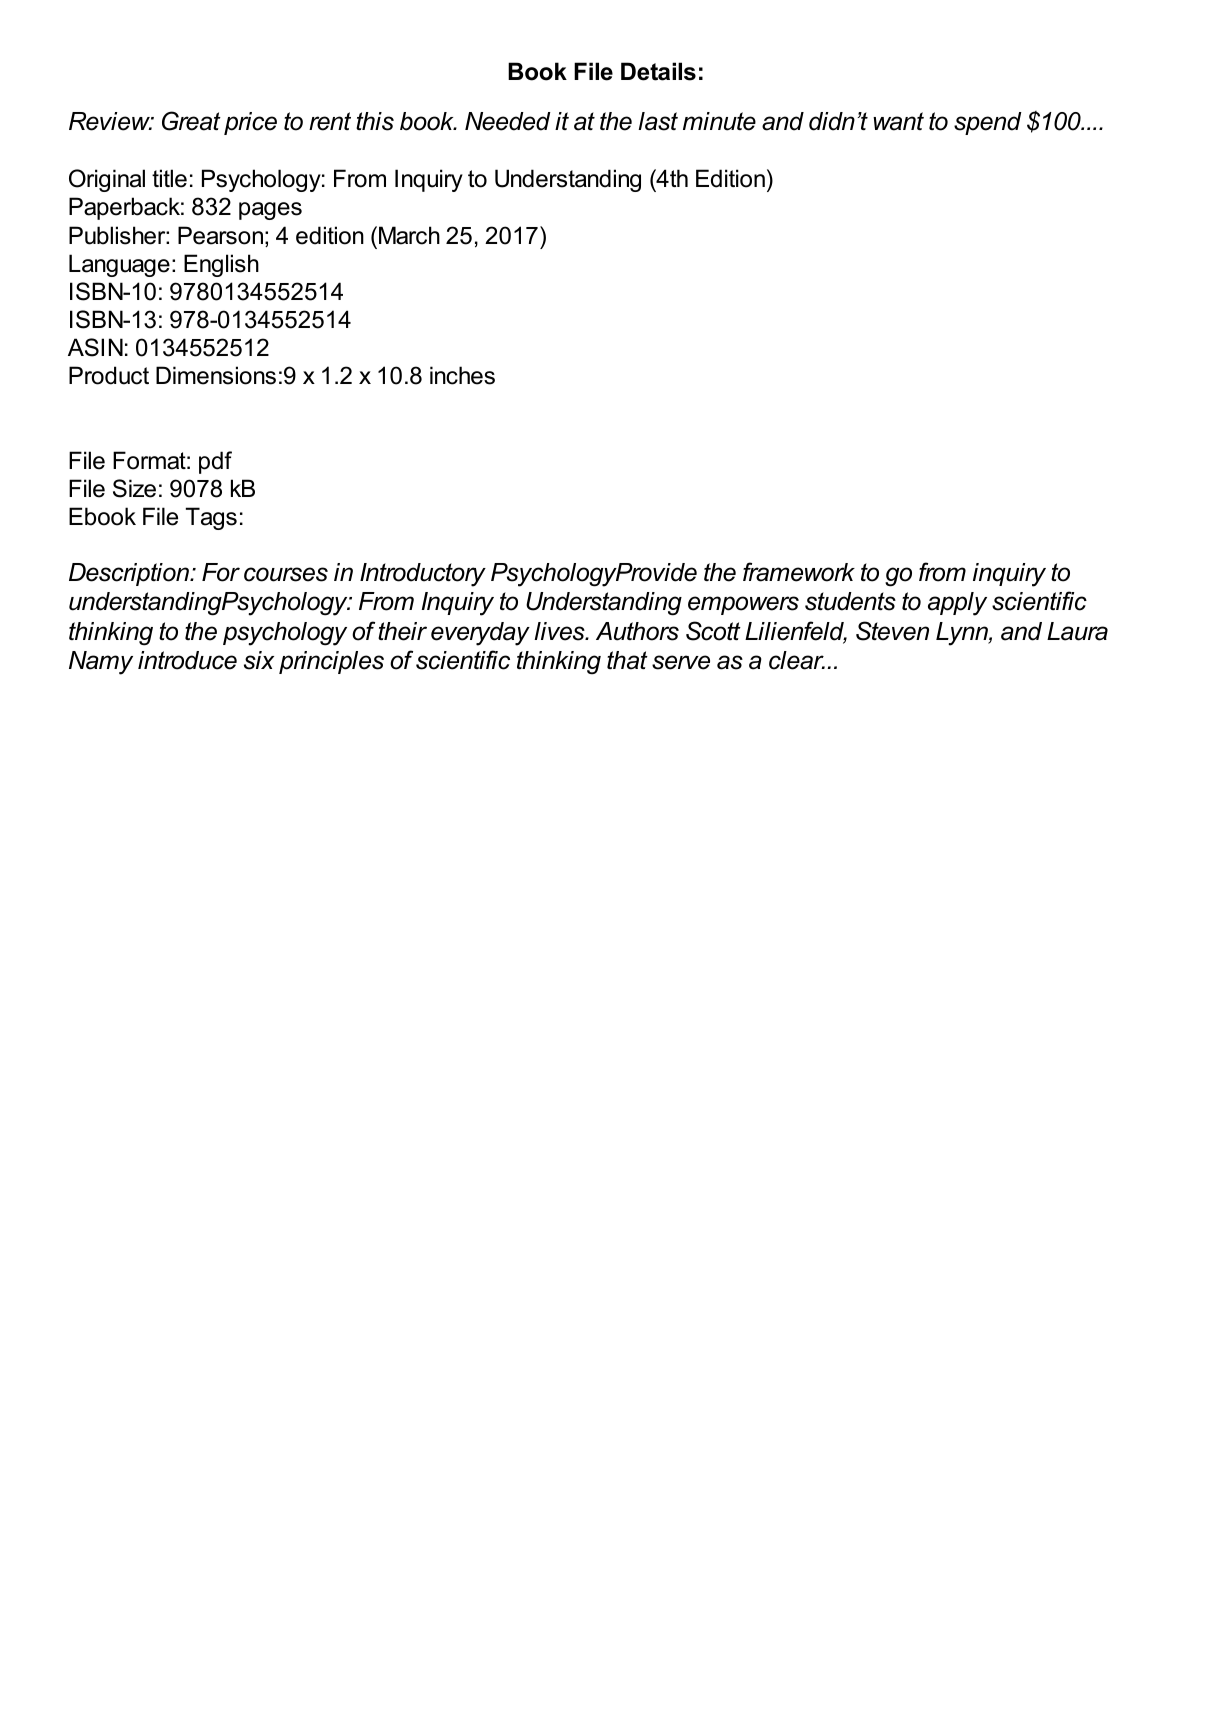 This screenshot has width=1213, height=1716. Describe the element at coordinates (658, 71) in the screenshot. I see `Details` at that location.
